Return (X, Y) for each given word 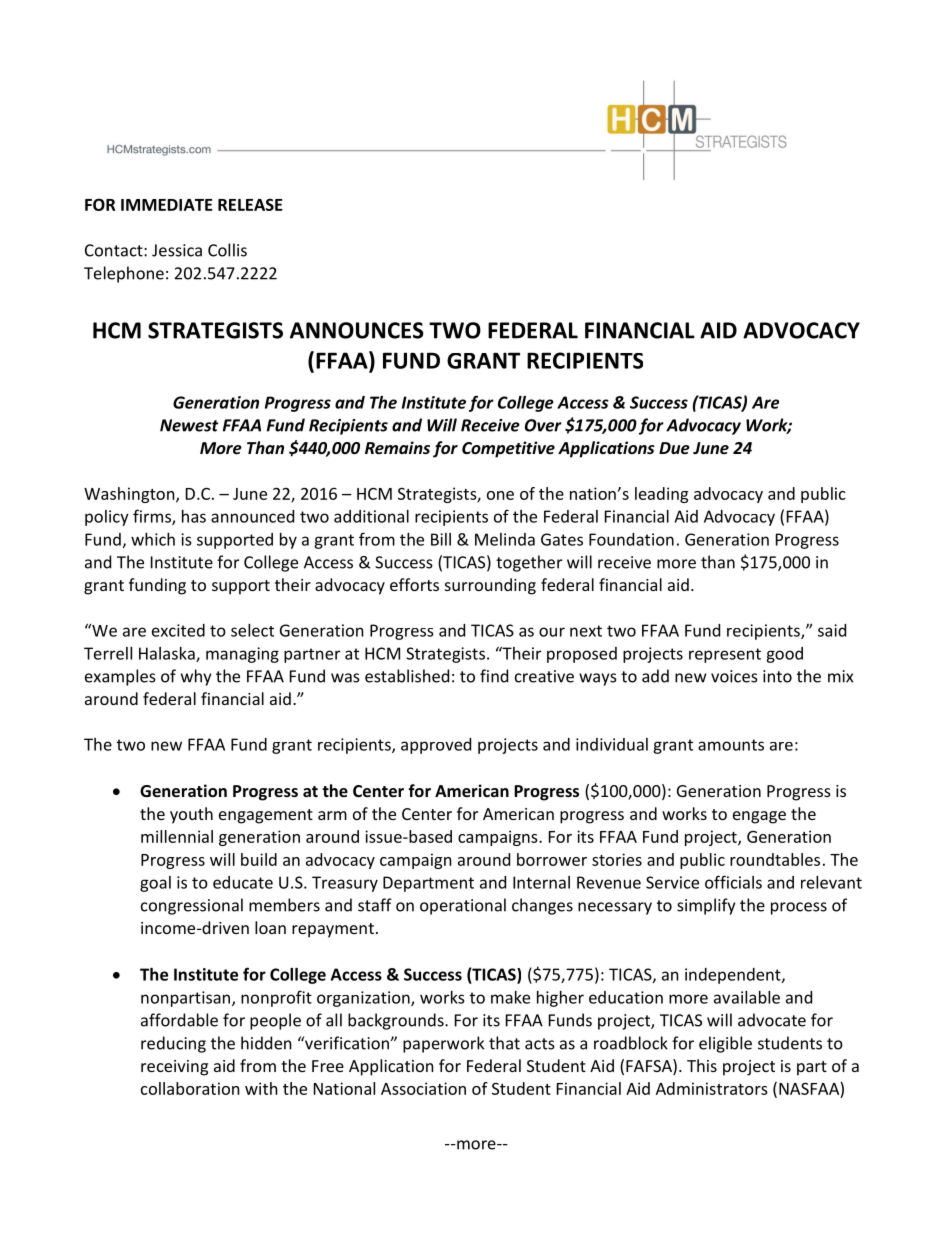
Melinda (505, 539)
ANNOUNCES (357, 330)
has (194, 516)
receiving (174, 1068)
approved (436, 746)
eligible (725, 1044)
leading (661, 495)
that (504, 1043)
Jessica (177, 250)
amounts (731, 745)
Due (674, 448)
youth (191, 815)
